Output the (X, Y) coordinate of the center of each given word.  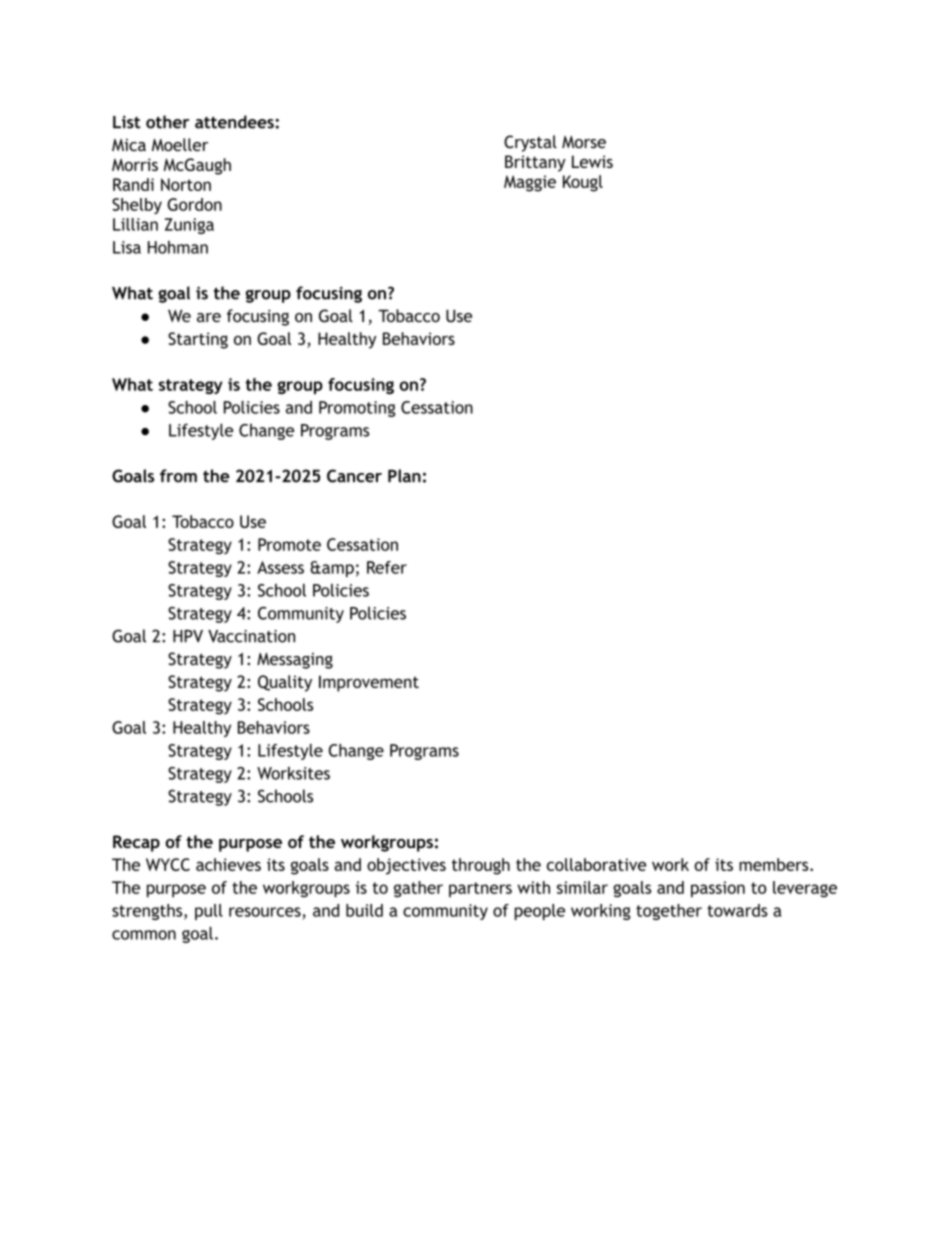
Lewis (592, 161)
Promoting (357, 409)
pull (209, 912)
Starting (198, 340)
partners (480, 889)
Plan (404, 476)
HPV (188, 636)
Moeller (180, 145)
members (775, 864)
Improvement (369, 683)
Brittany (535, 163)
